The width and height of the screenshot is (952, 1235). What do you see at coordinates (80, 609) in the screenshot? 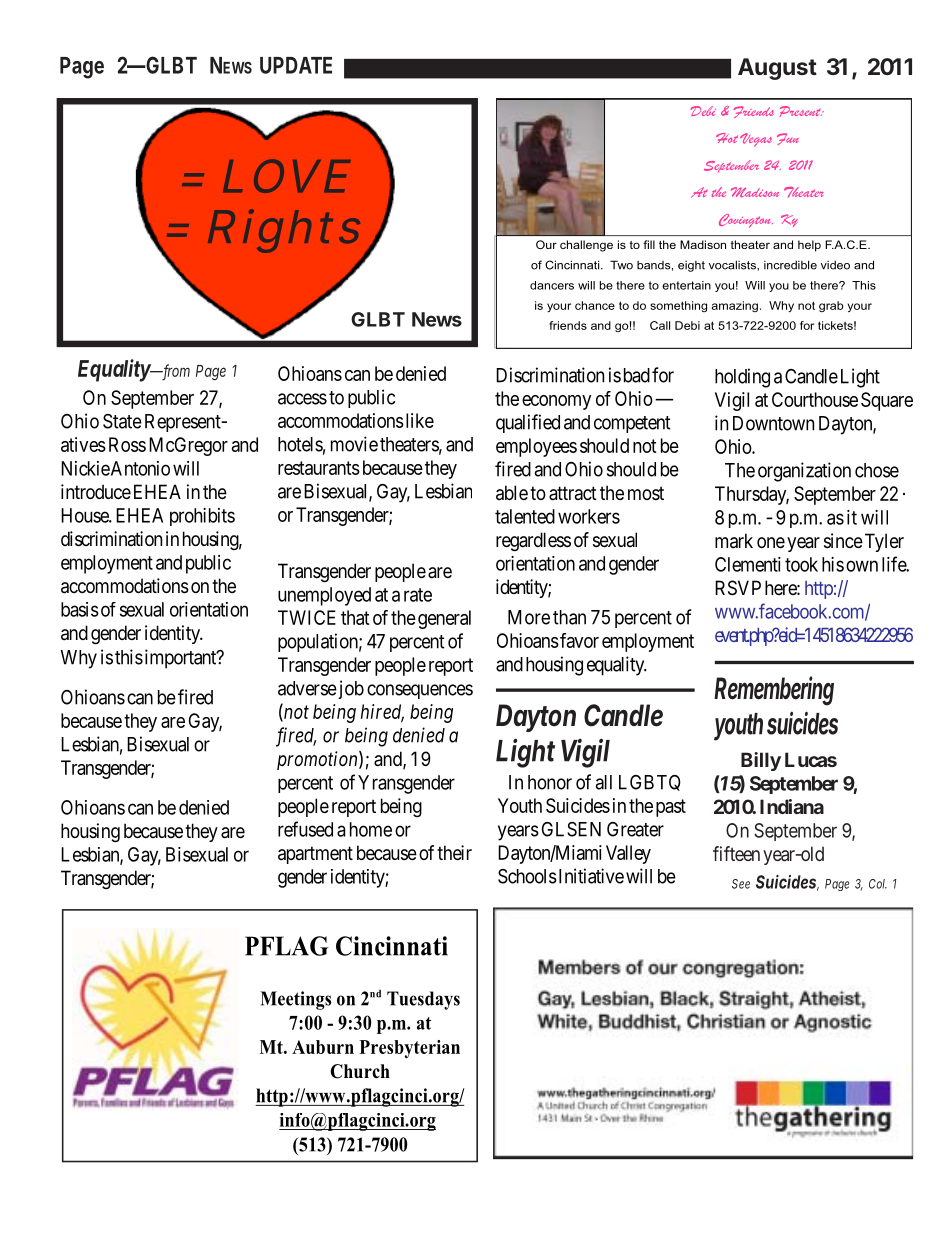
I see `basis` at bounding box center [80, 609].
